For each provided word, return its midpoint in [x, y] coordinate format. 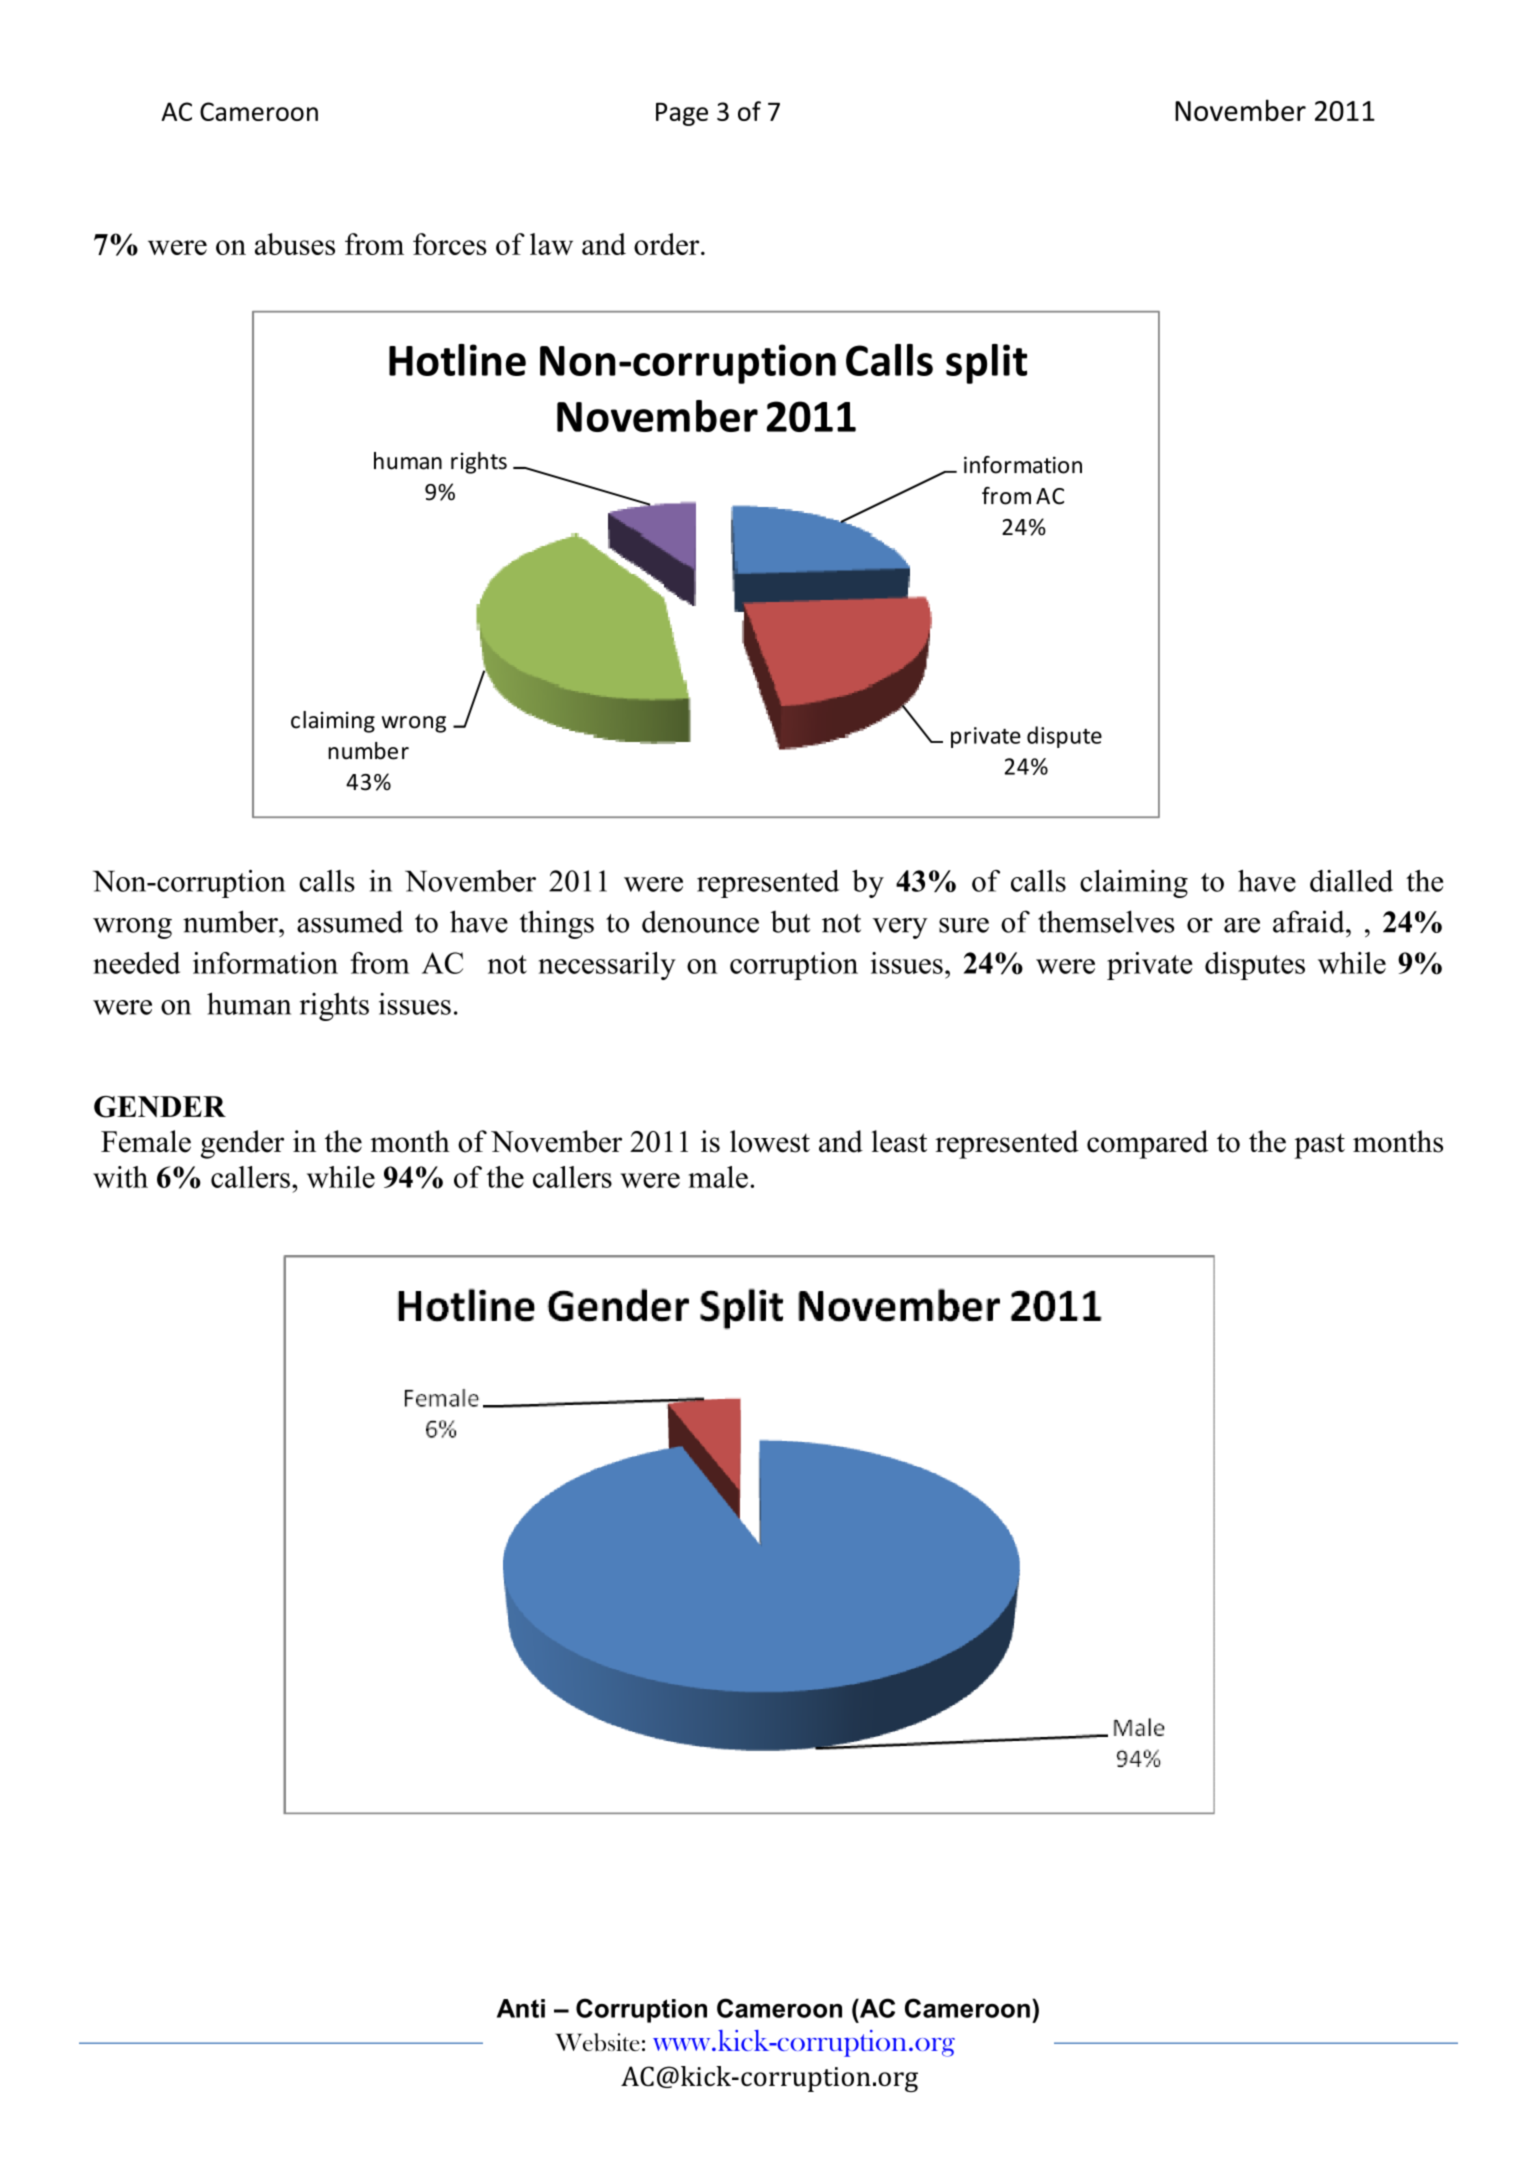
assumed [350, 921]
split [986, 364]
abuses [295, 244]
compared [1147, 1144]
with [120, 1177]
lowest [770, 1141]
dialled [1351, 881]
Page [682, 114]
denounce [700, 922]
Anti [521, 2008]
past [1319, 1146]
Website [597, 2042]
